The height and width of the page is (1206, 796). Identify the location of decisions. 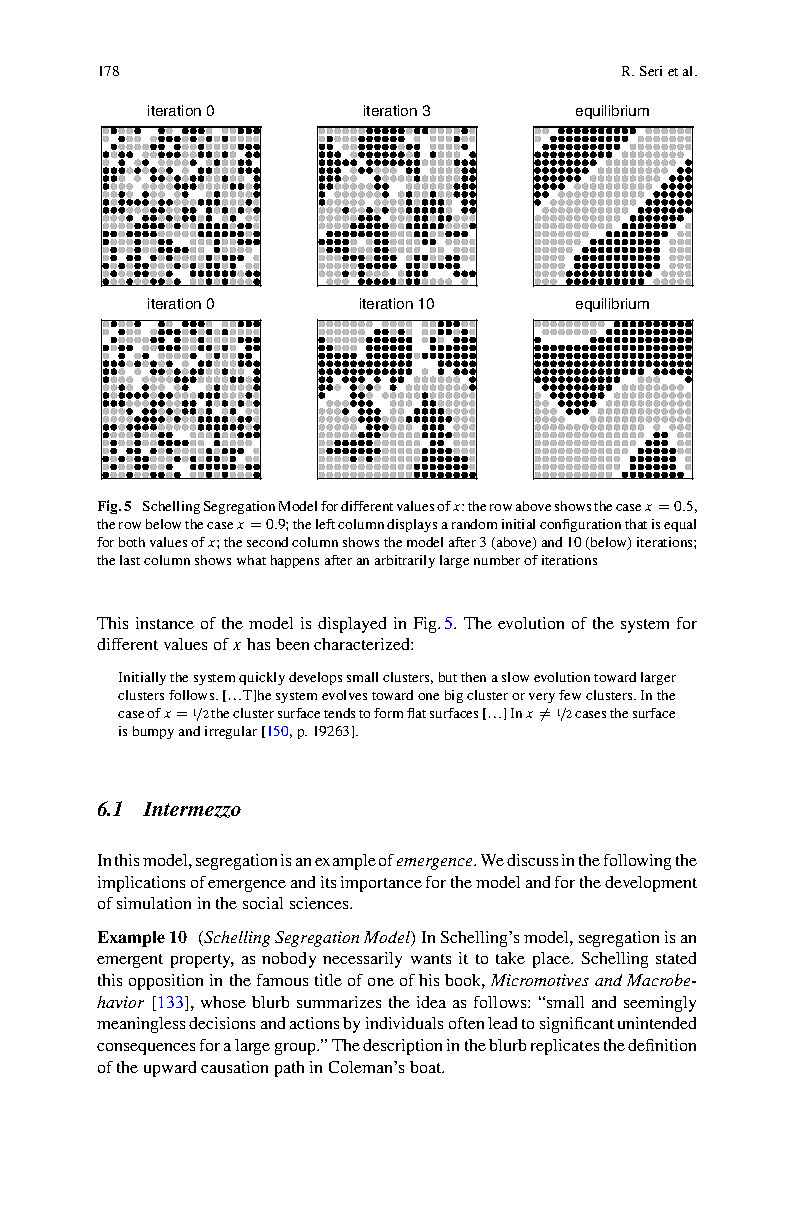
(222, 1023).
